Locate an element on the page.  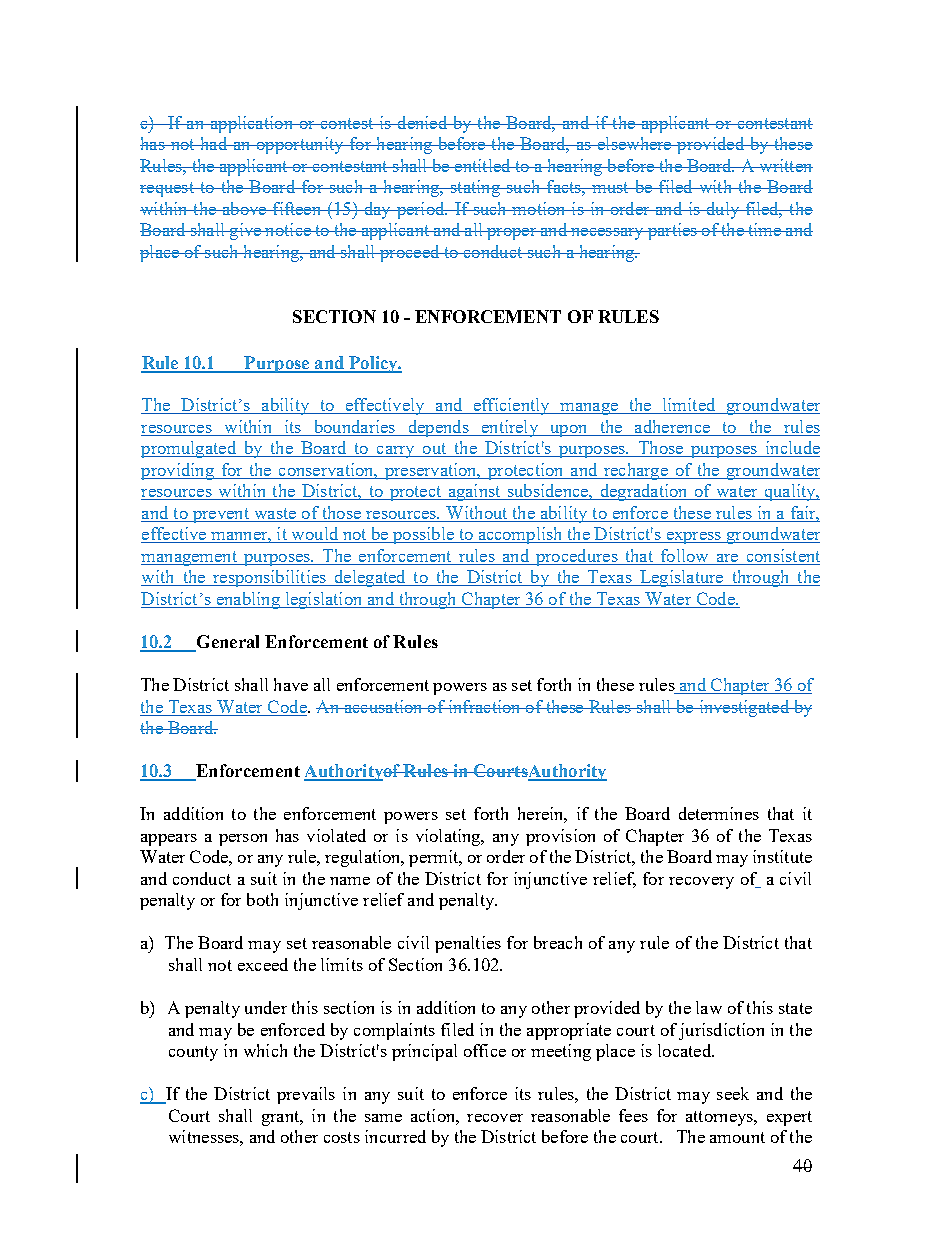
prevent is located at coordinates (220, 515).
